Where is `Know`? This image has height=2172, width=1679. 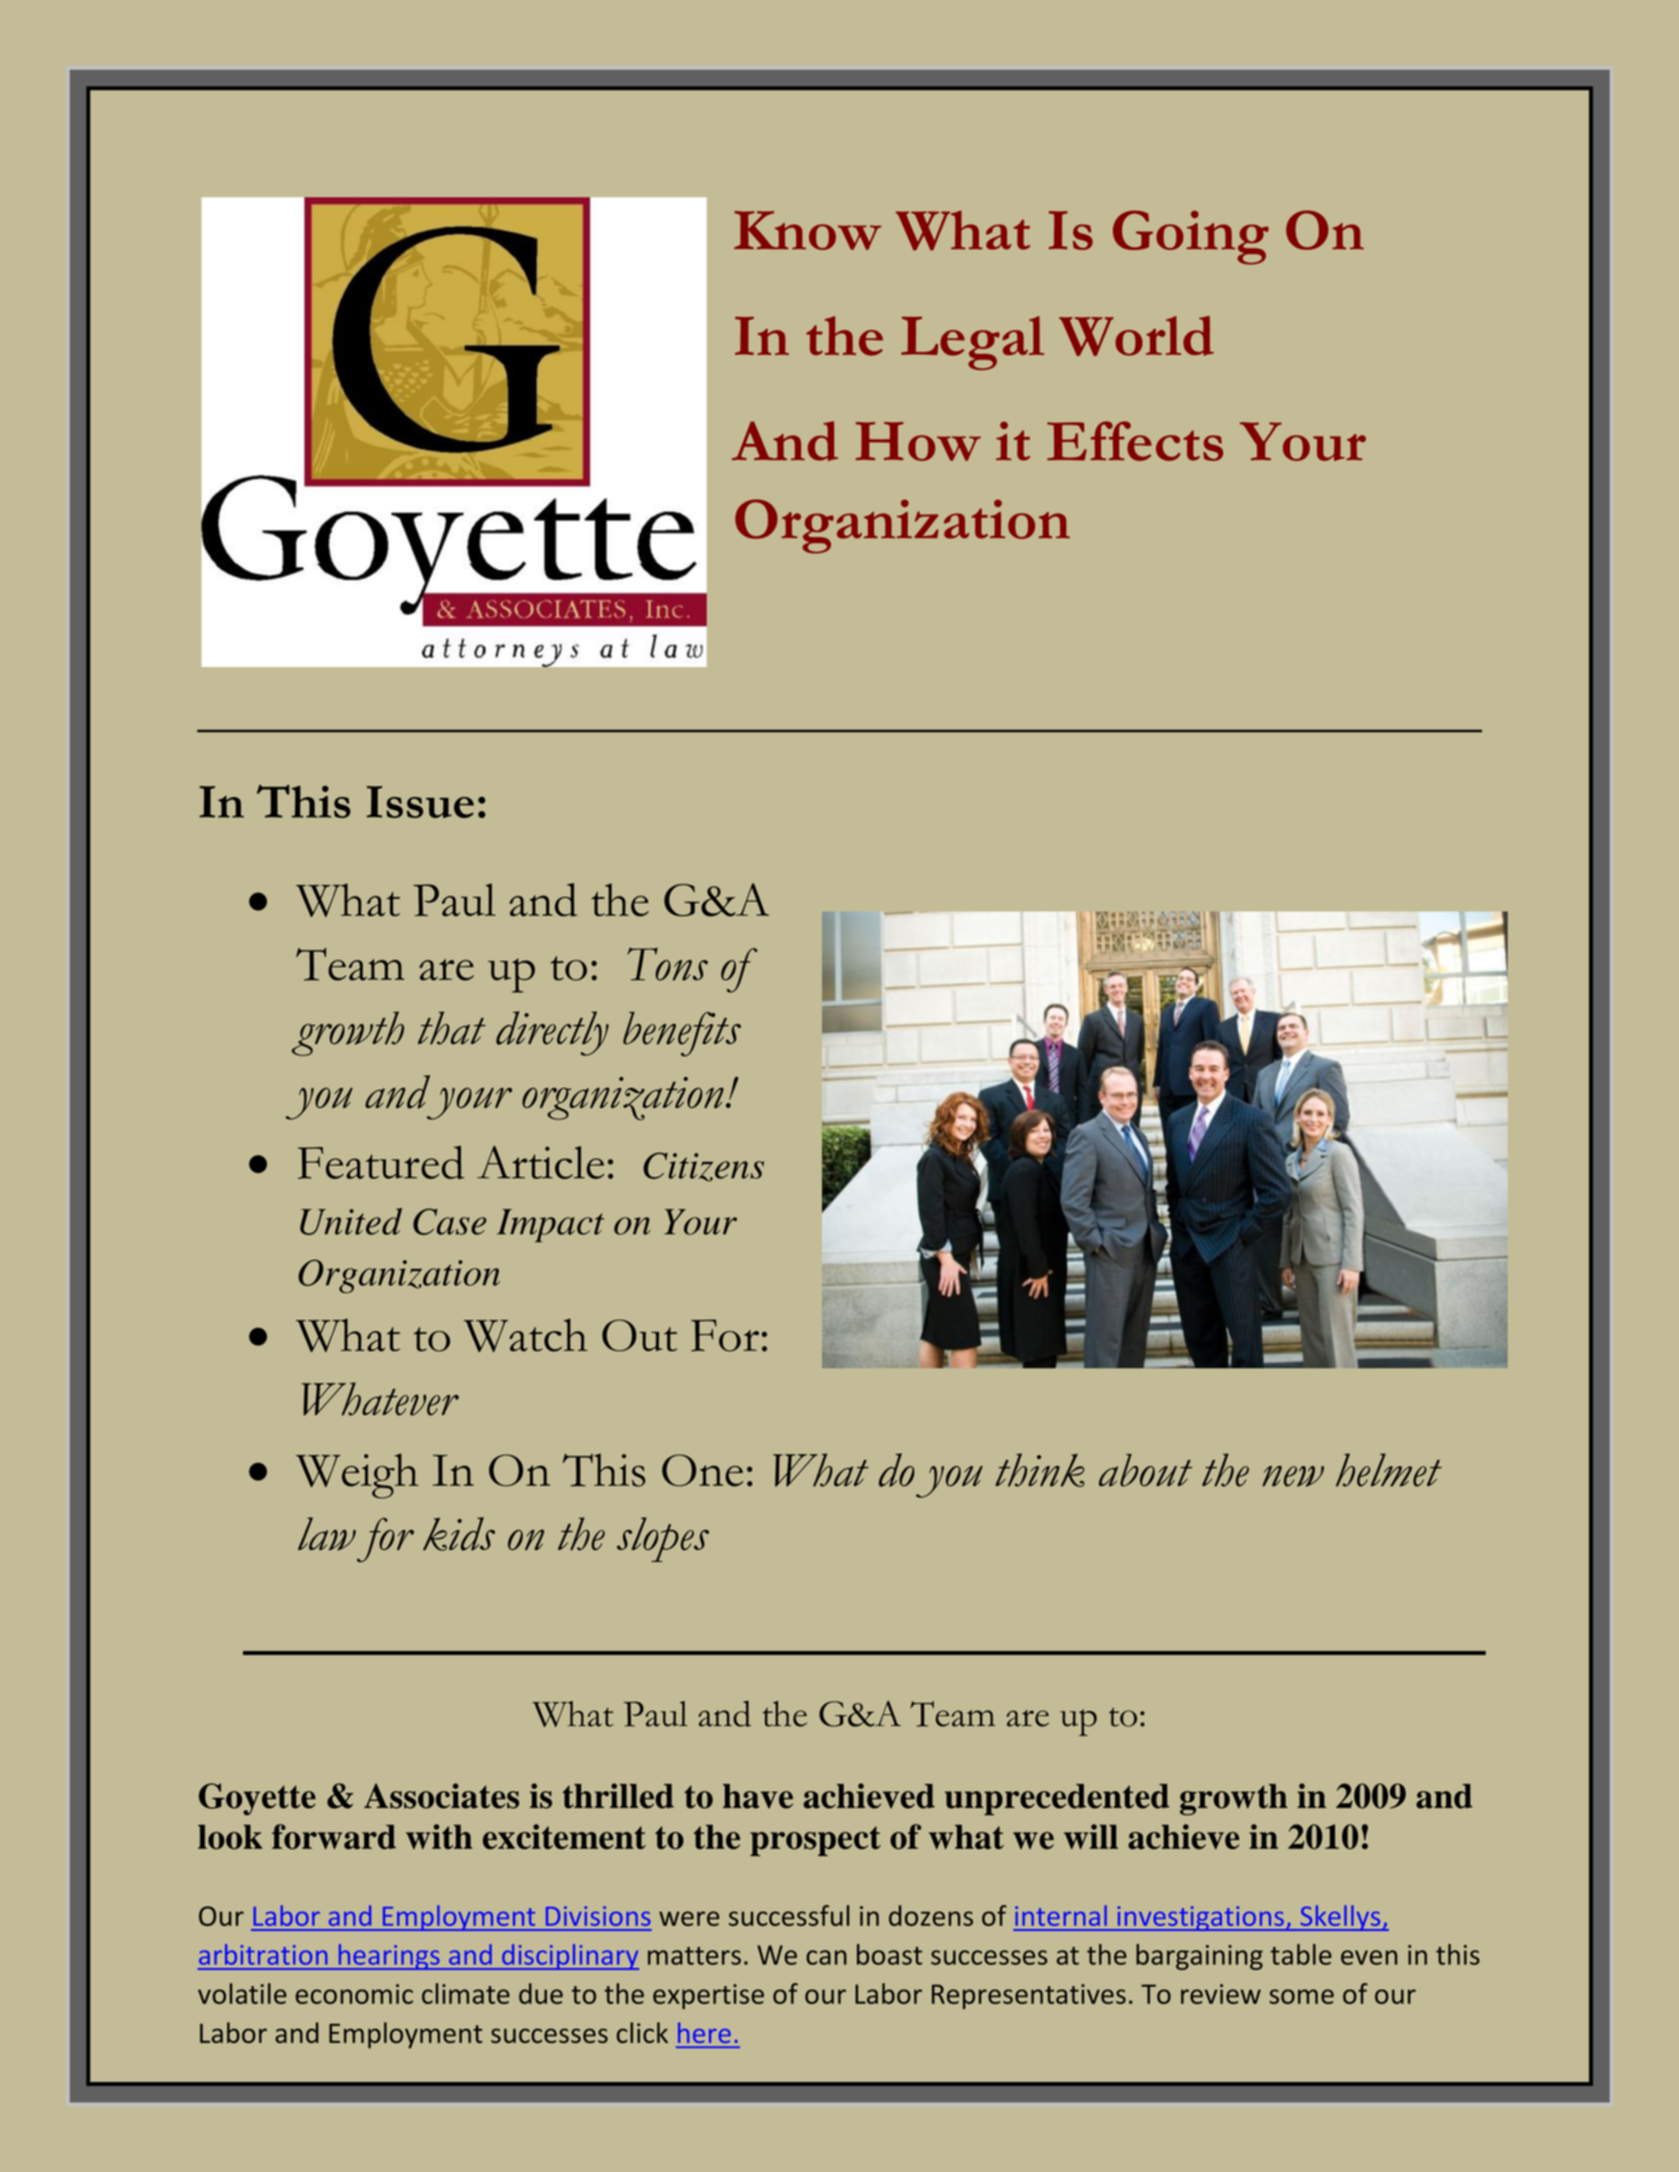 Know is located at coordinates (808, 230).
